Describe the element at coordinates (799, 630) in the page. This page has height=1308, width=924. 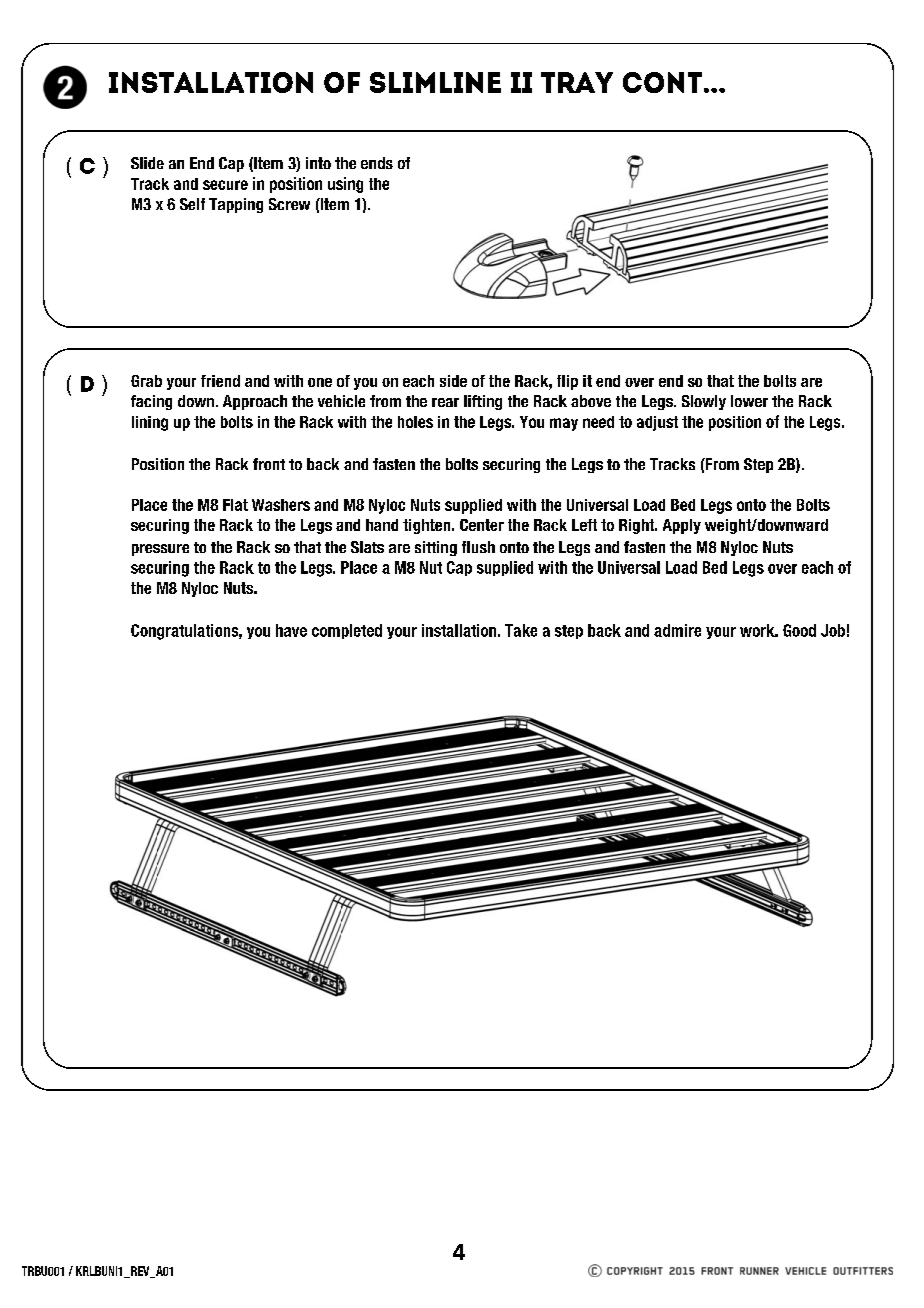
I see `Good` at that location.
